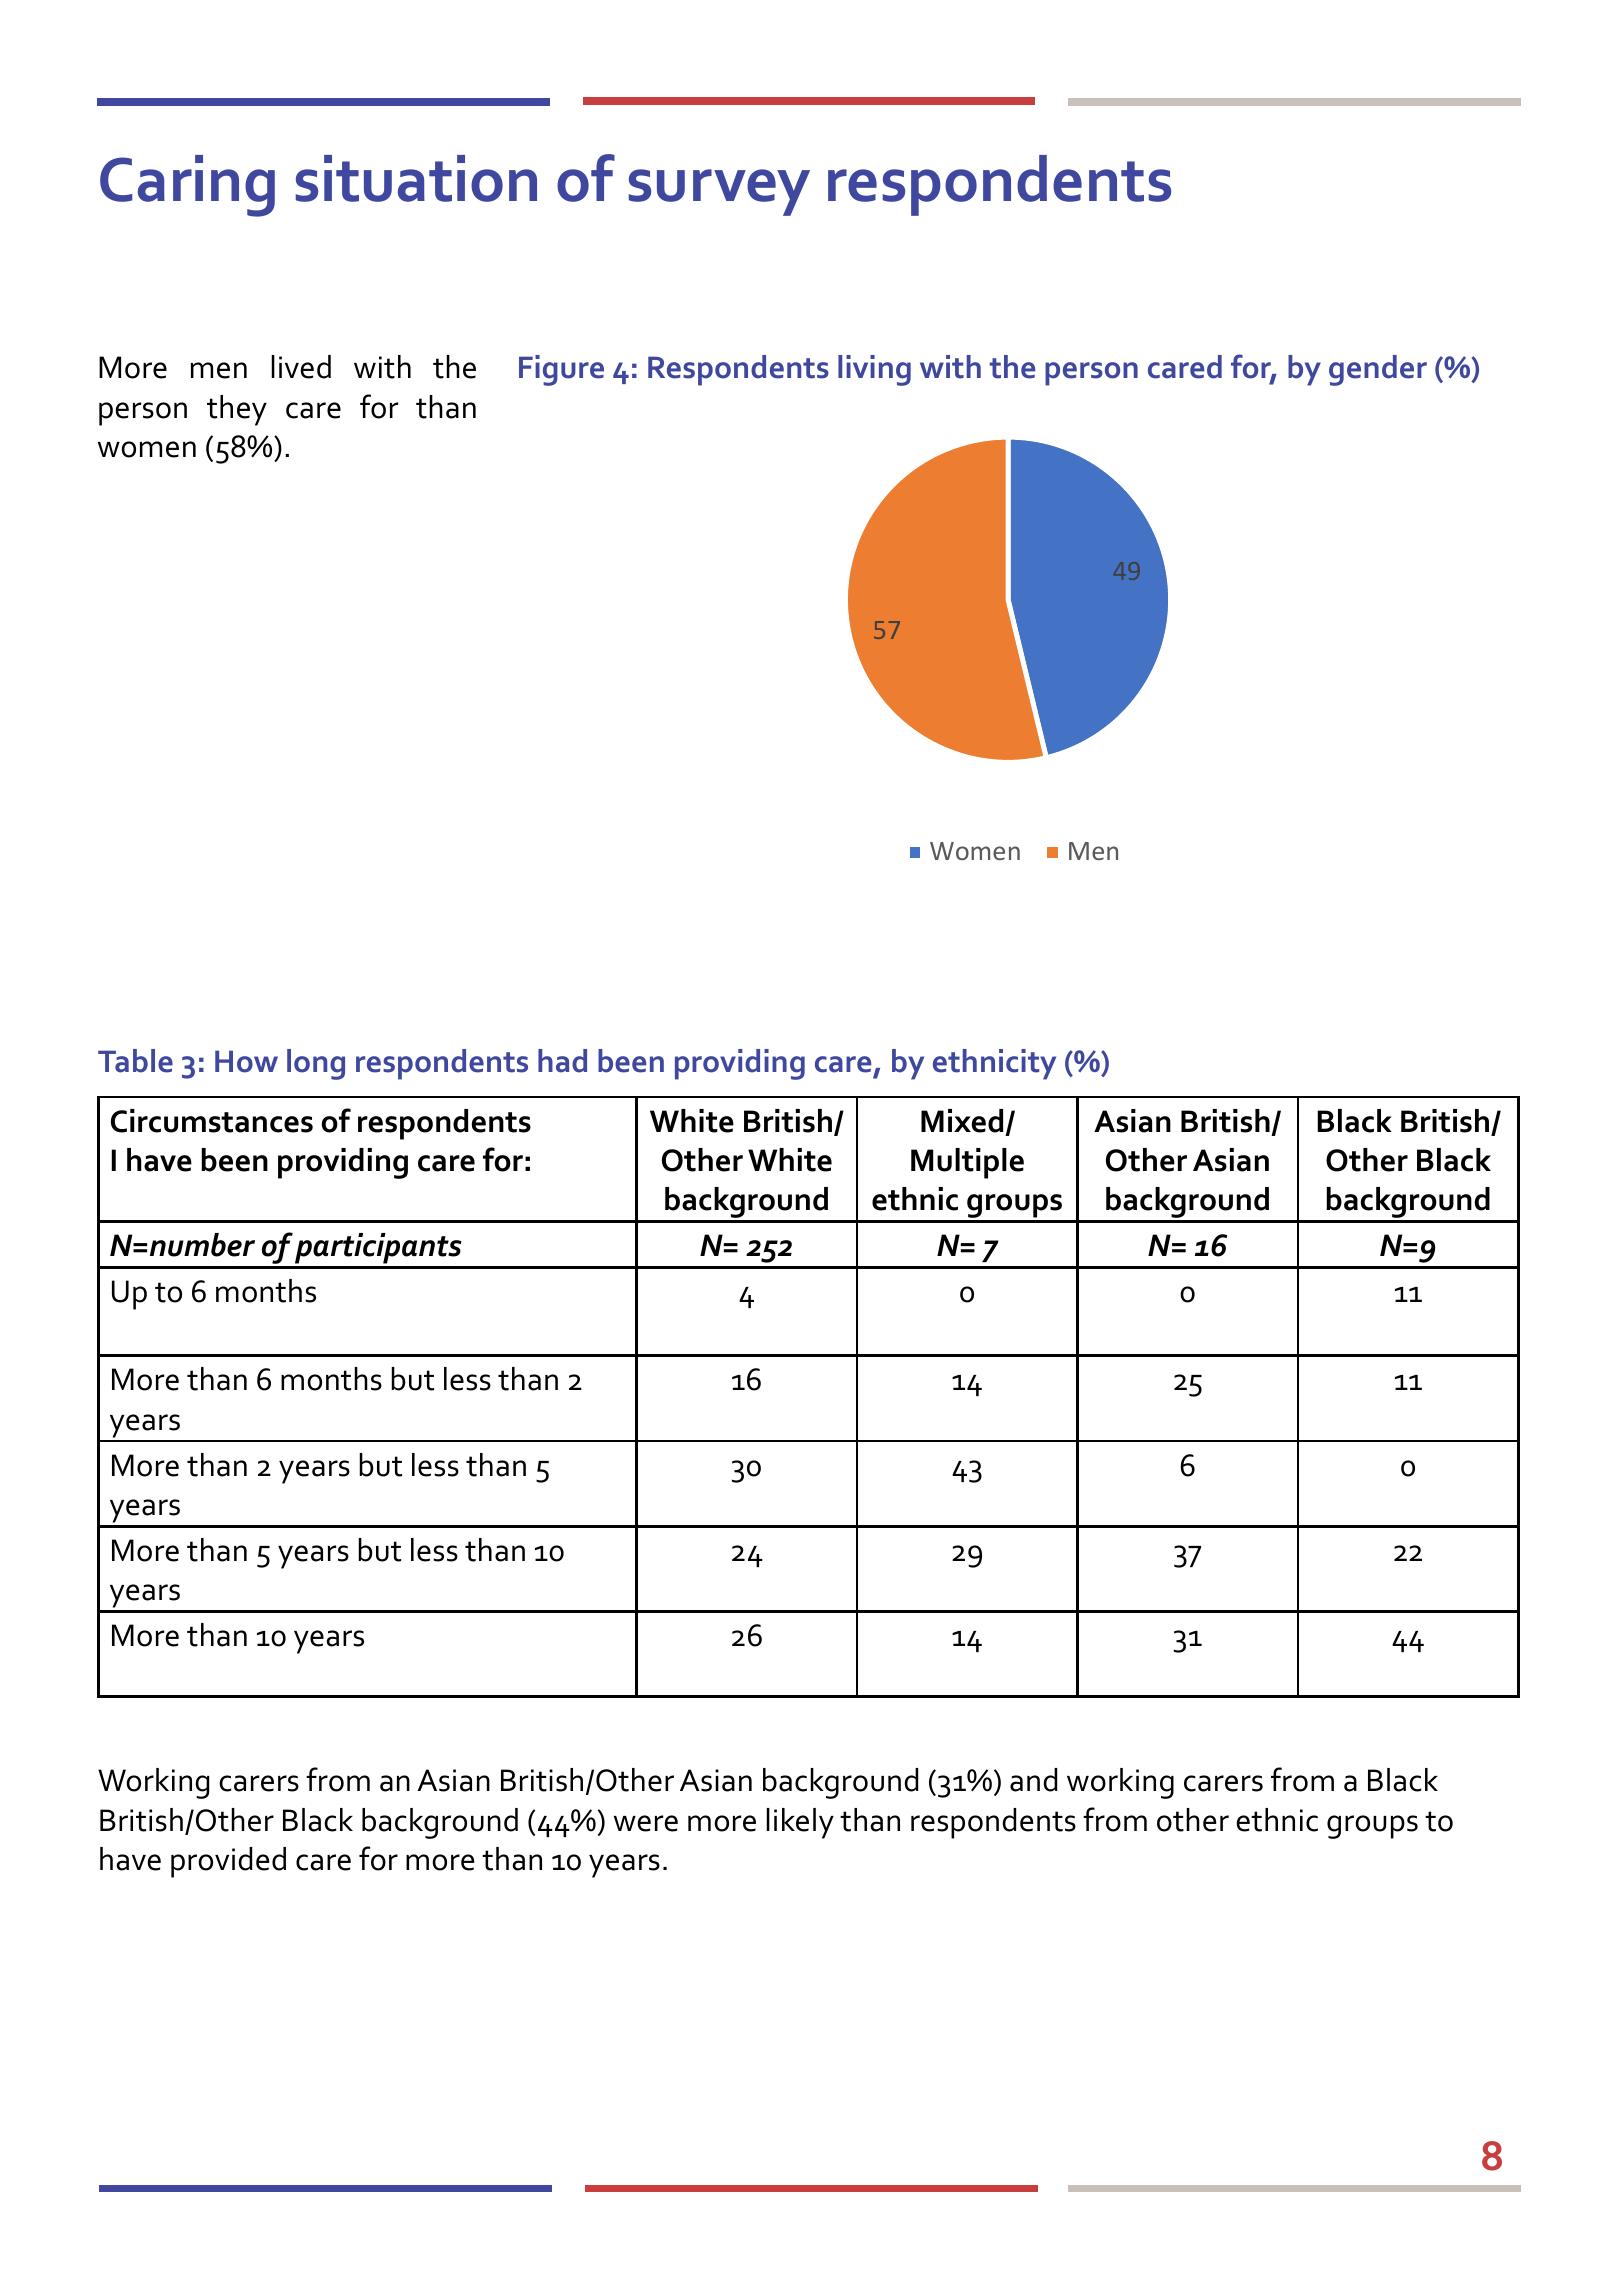 The width and height of the page is (1619, 2290). What do you see at coordinates (962, 1121) in the page?
I see `Mixed` at bounding box center [962, 1121].
